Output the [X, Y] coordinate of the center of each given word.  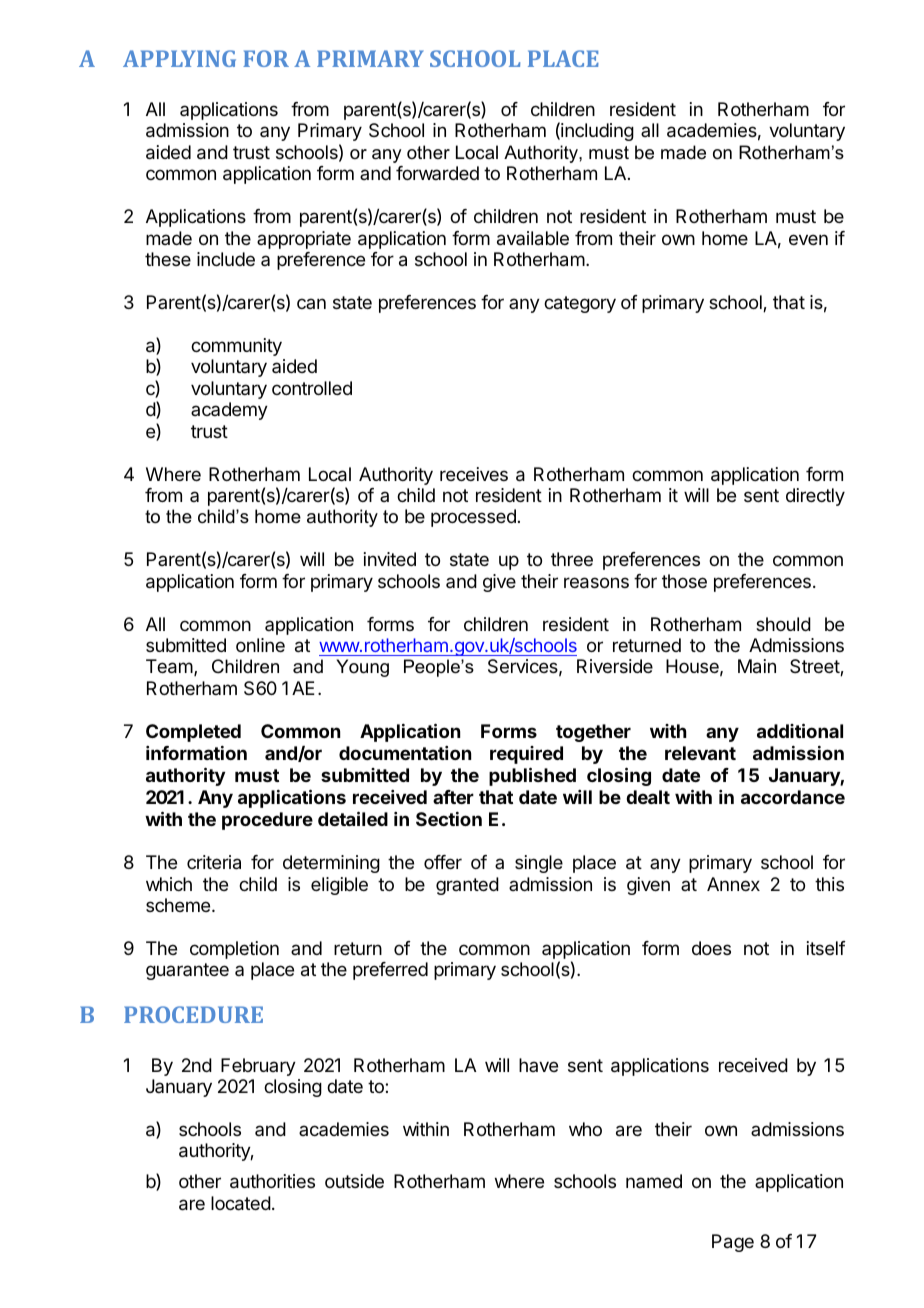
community [236, 347]
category [580, 304]
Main [757, 666]
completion [234, 950]
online [260, 645]
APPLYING [179, 58]
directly [815, 497]
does [711, 948]
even [808, 239]
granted [467, 886]
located [241, 1203]
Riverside [615, 666]
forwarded [437, 173]
